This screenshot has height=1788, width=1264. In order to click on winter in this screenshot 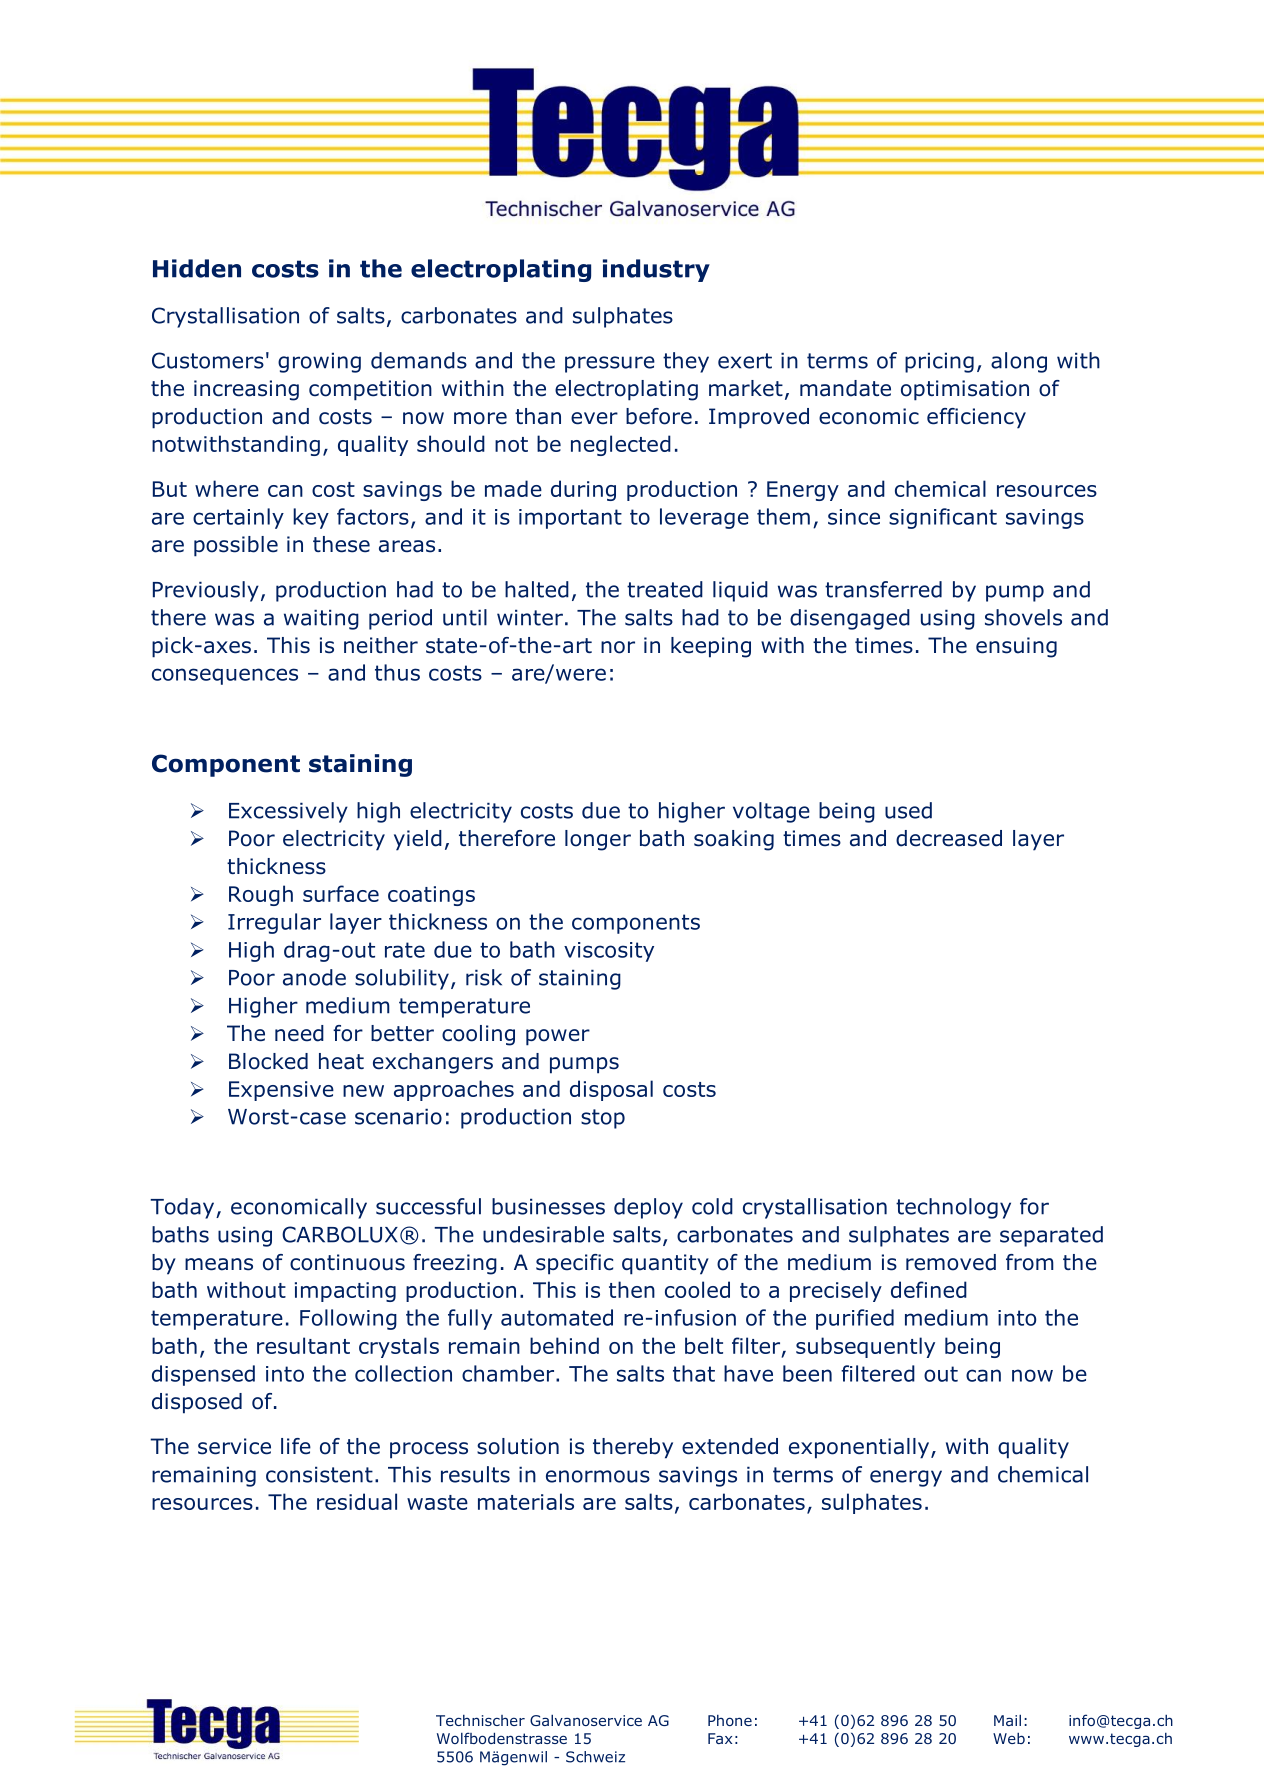, I will do `click(530, 617)`.
